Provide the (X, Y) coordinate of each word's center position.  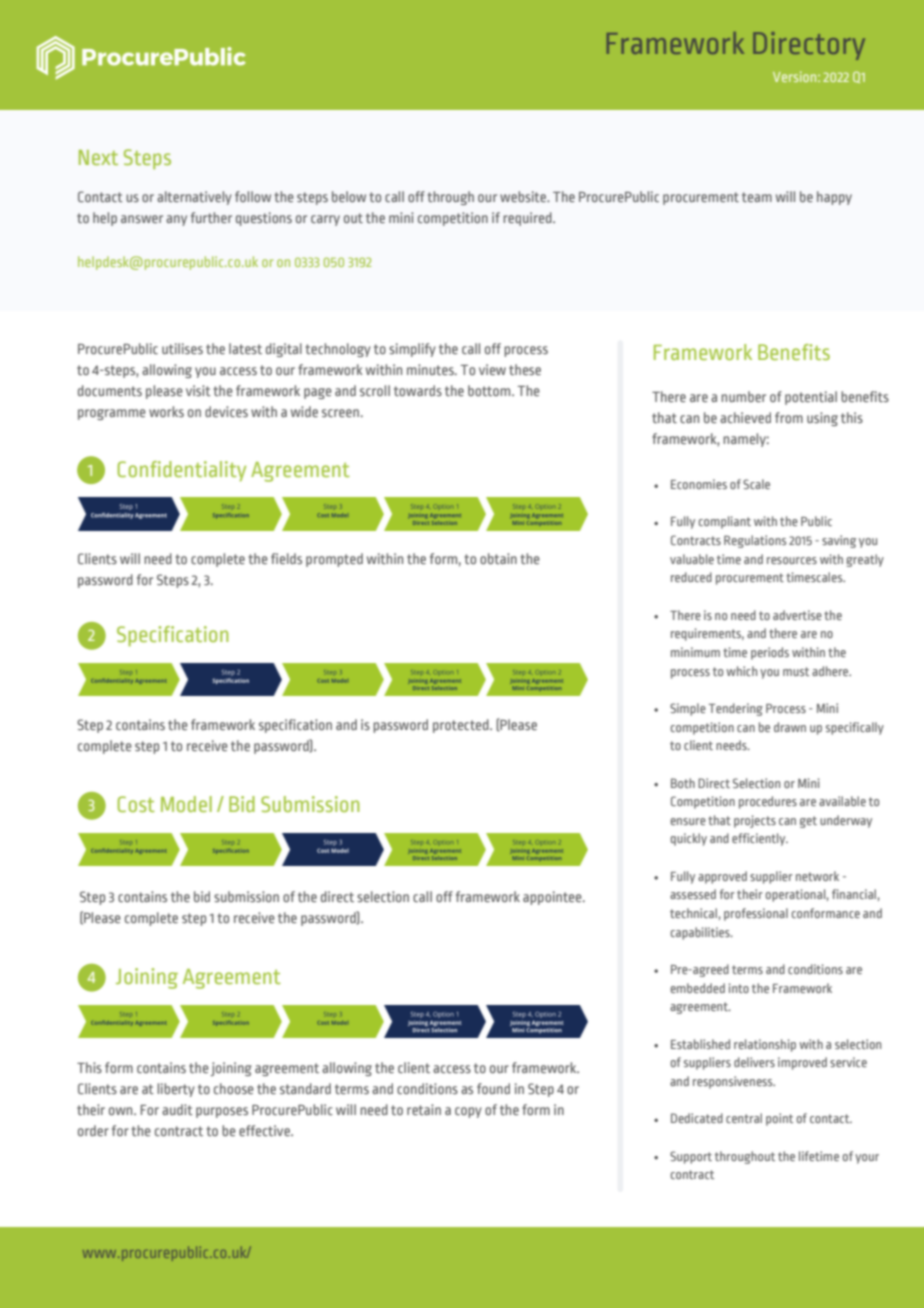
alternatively (194, 198)
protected (462, 726)
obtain (498, 558)
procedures (768, 802)
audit (177, 1109)
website (524, 196)
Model (186, 804)
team (757, 197)
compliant (725, 522)
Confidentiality (181, 471)
